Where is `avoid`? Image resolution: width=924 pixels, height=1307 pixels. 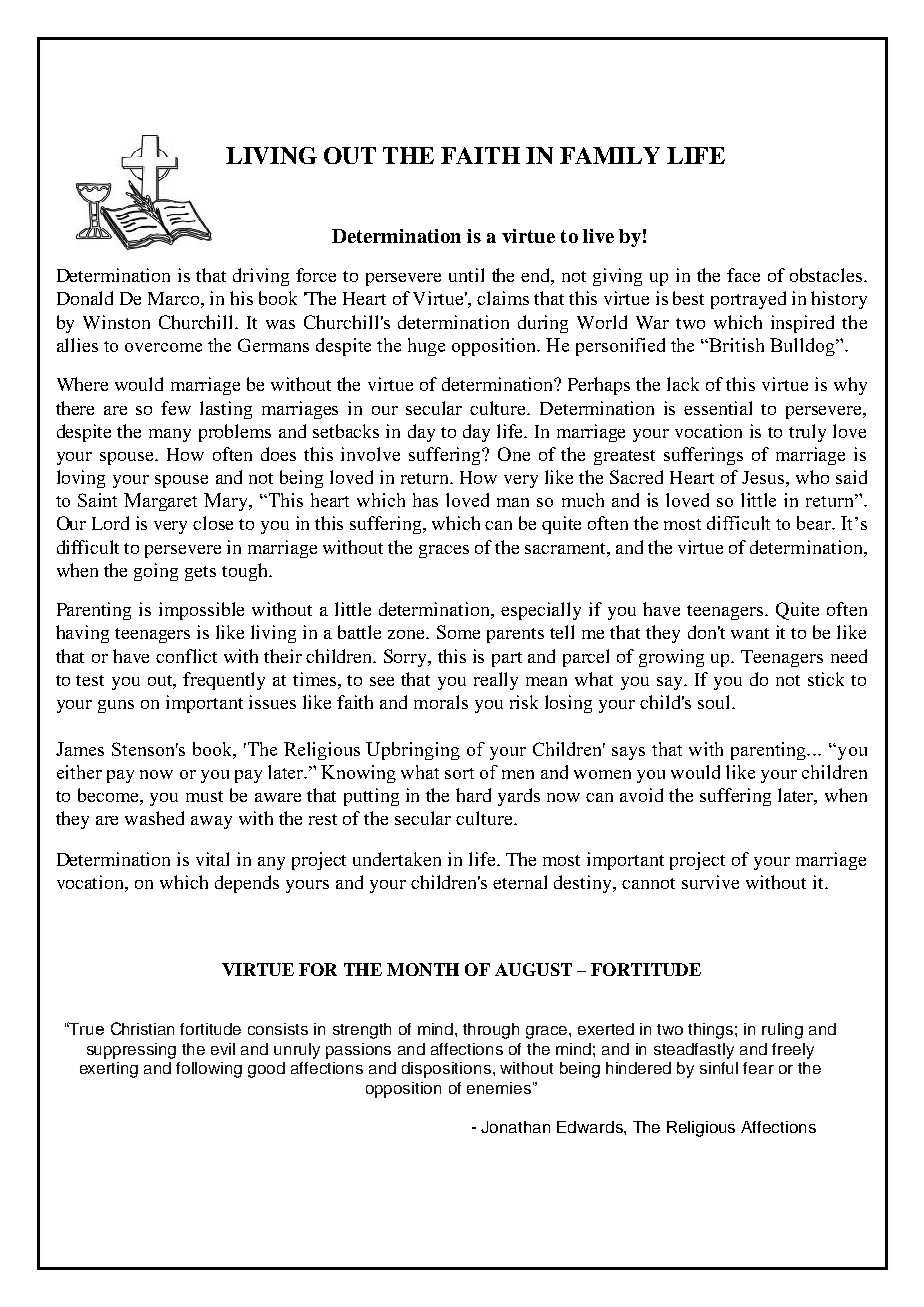
avoid is located at coordinates (641, 795).
